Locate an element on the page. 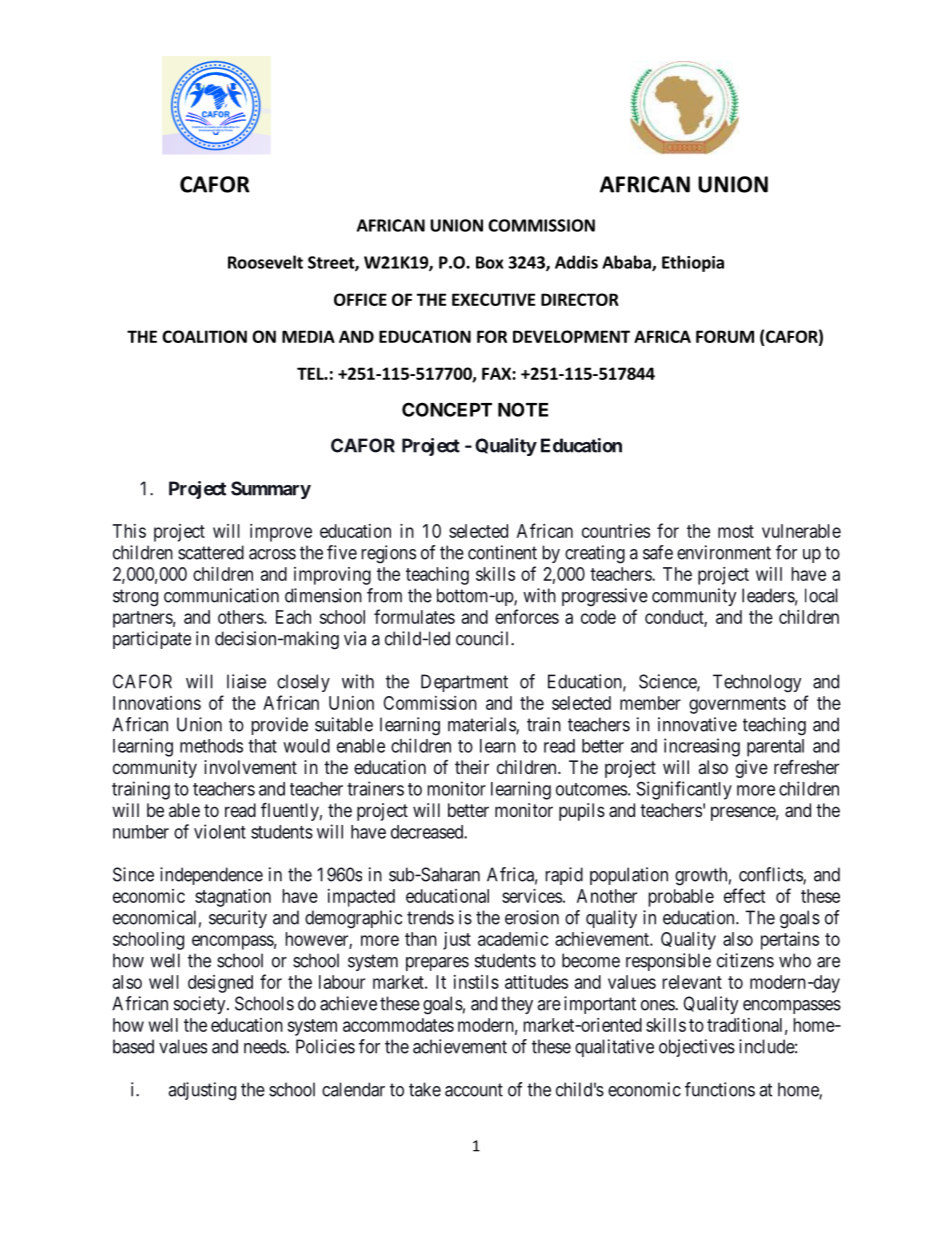 The height and width of the image is (1233, 952). continent is located at coordinates (502, 552).
